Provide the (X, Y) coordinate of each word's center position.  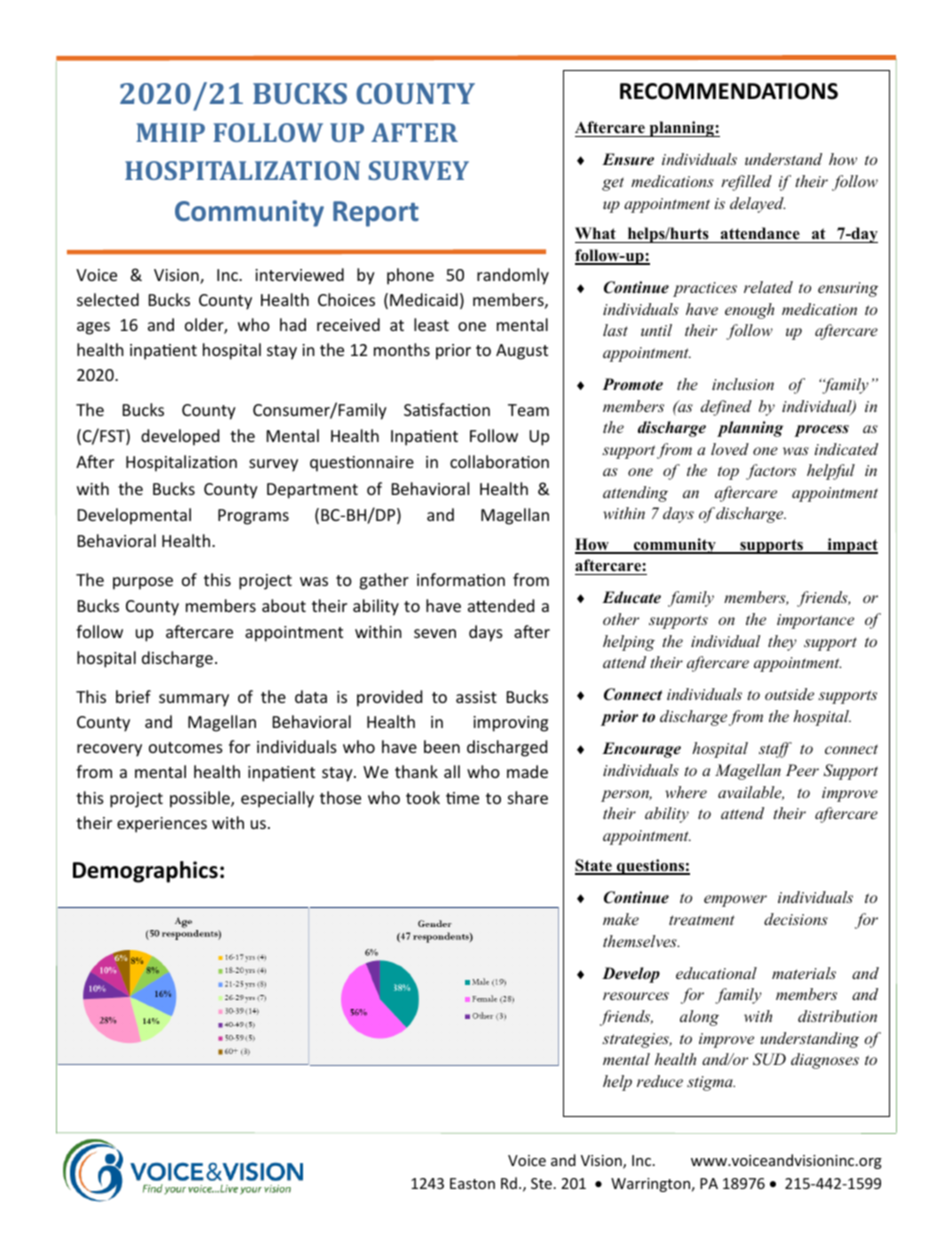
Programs (253, 517)
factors (771, 472)
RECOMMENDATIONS (729, 91)
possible (201, 799)
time (462, 798)
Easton (472, 1183)
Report (376, 214)
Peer (802, 770)
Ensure (628, 159)
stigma (711, 1083)
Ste (541, 1183)
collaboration (499, 461)
